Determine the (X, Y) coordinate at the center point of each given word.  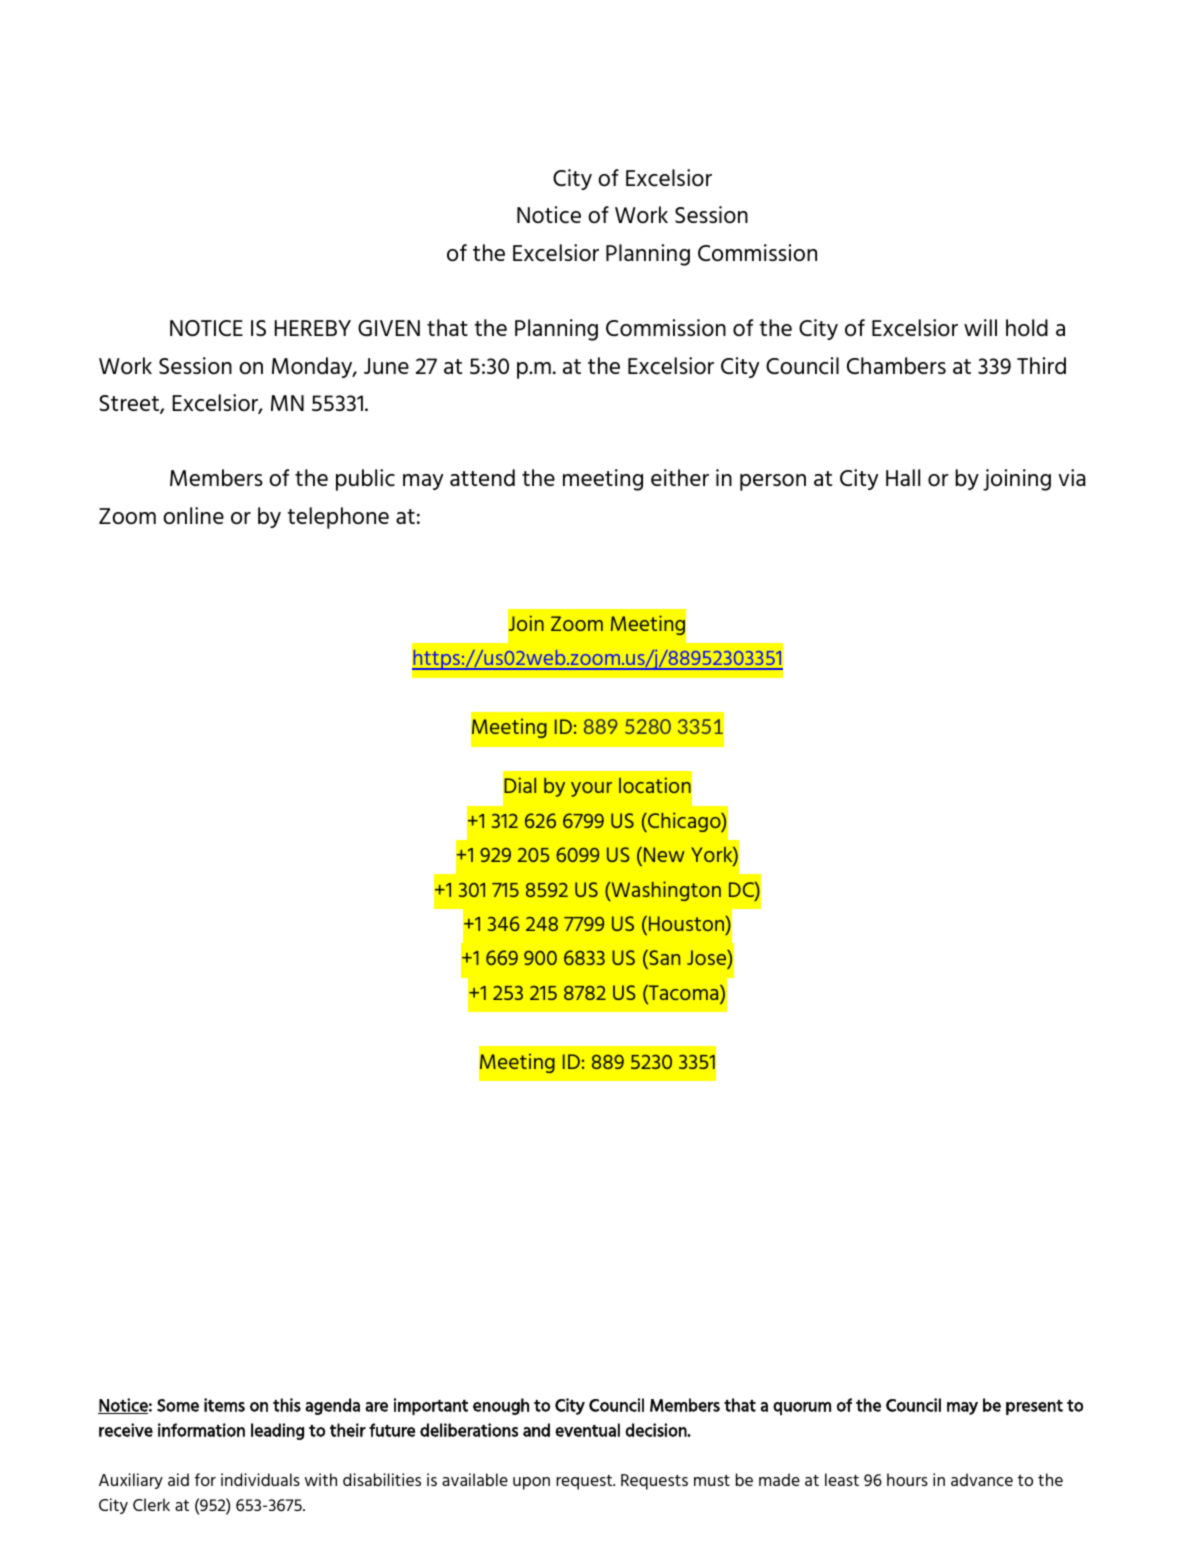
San (663, 959)
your (591, 789)
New (664, 854)
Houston (688, 925)
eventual (587, 1430)
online (193, 515)
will (980, 327)
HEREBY (312, 328)
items (224, 1405)
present (1034, 1407)
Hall (903, 477)
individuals (260, 1479)
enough (501, 1406)
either (680, 477)
